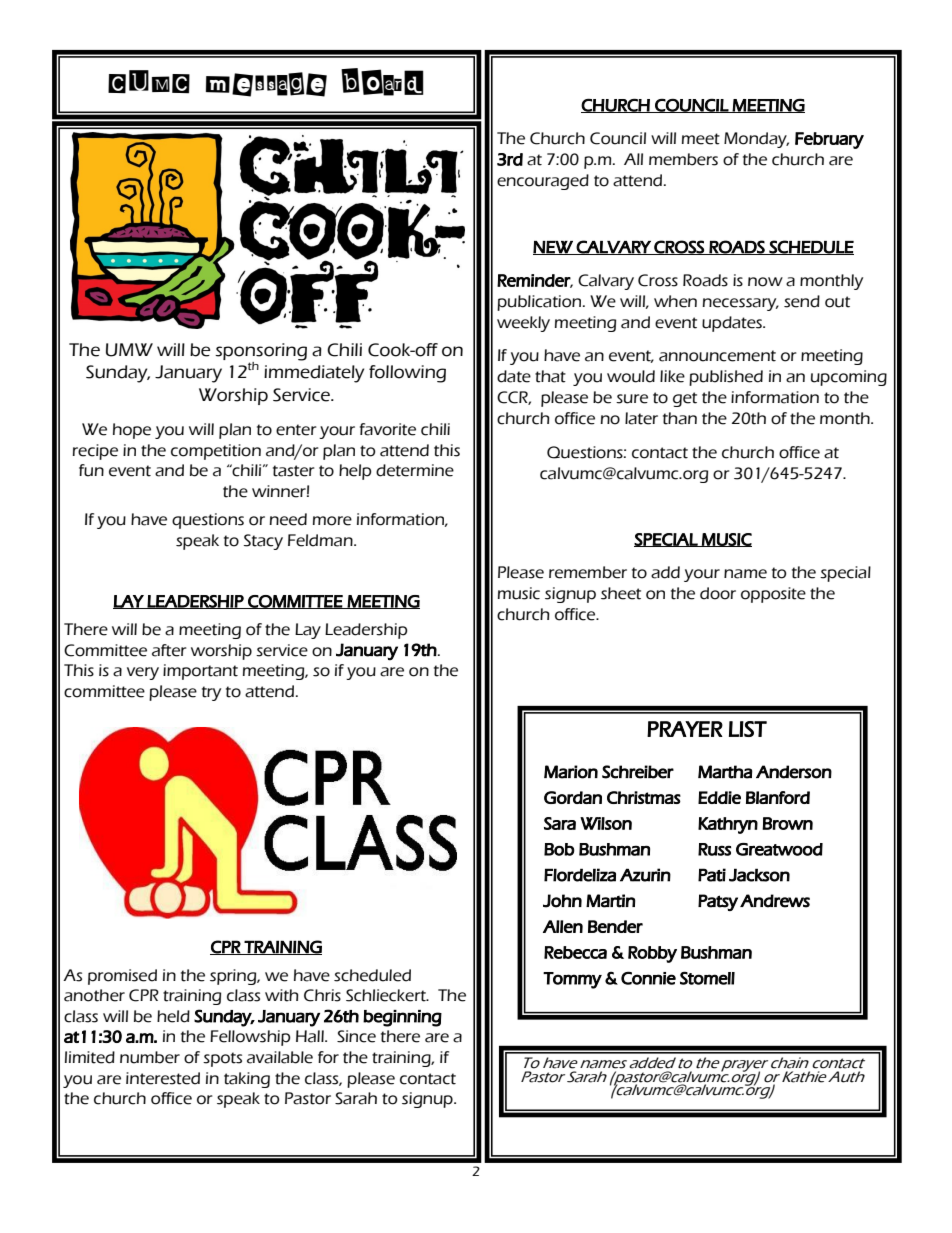 The width and height of the screenshot is (952, 1233). I want to click on Stacy, so click(263, 542).
